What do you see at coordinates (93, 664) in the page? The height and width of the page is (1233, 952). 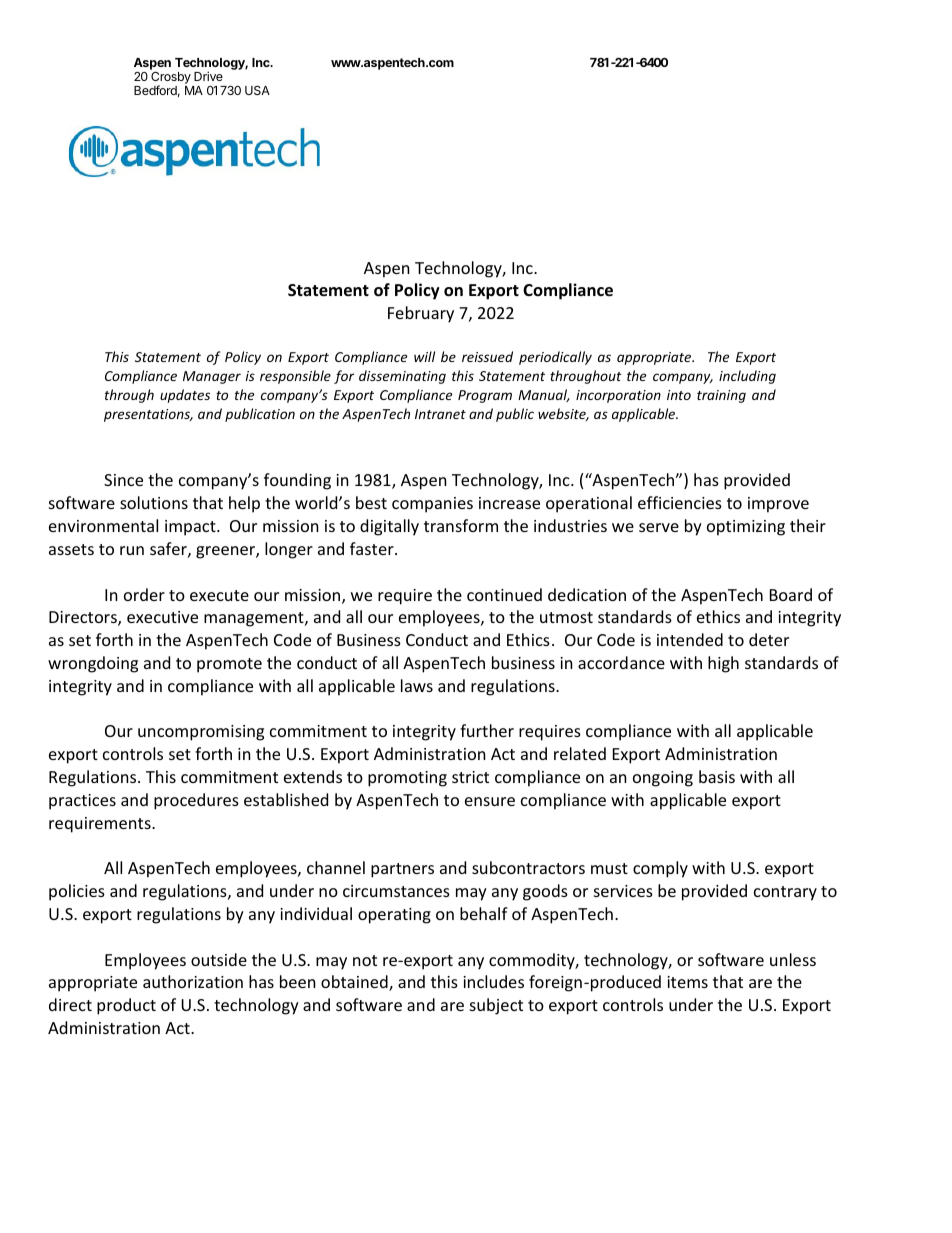 I see `wrongdoing` at bounding box center [93, 664].
